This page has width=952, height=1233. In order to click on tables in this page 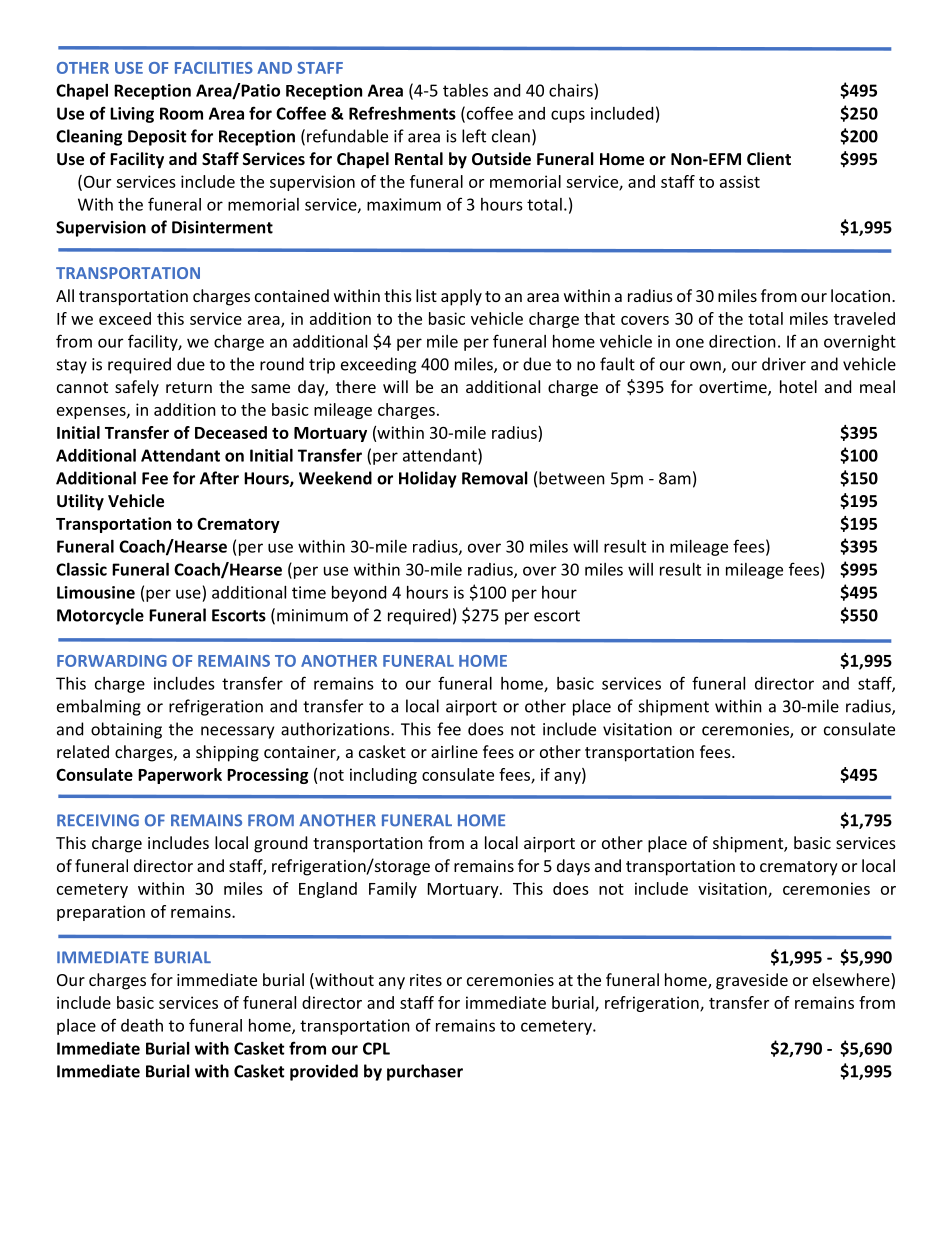, I will do `click(465, 90)`.
